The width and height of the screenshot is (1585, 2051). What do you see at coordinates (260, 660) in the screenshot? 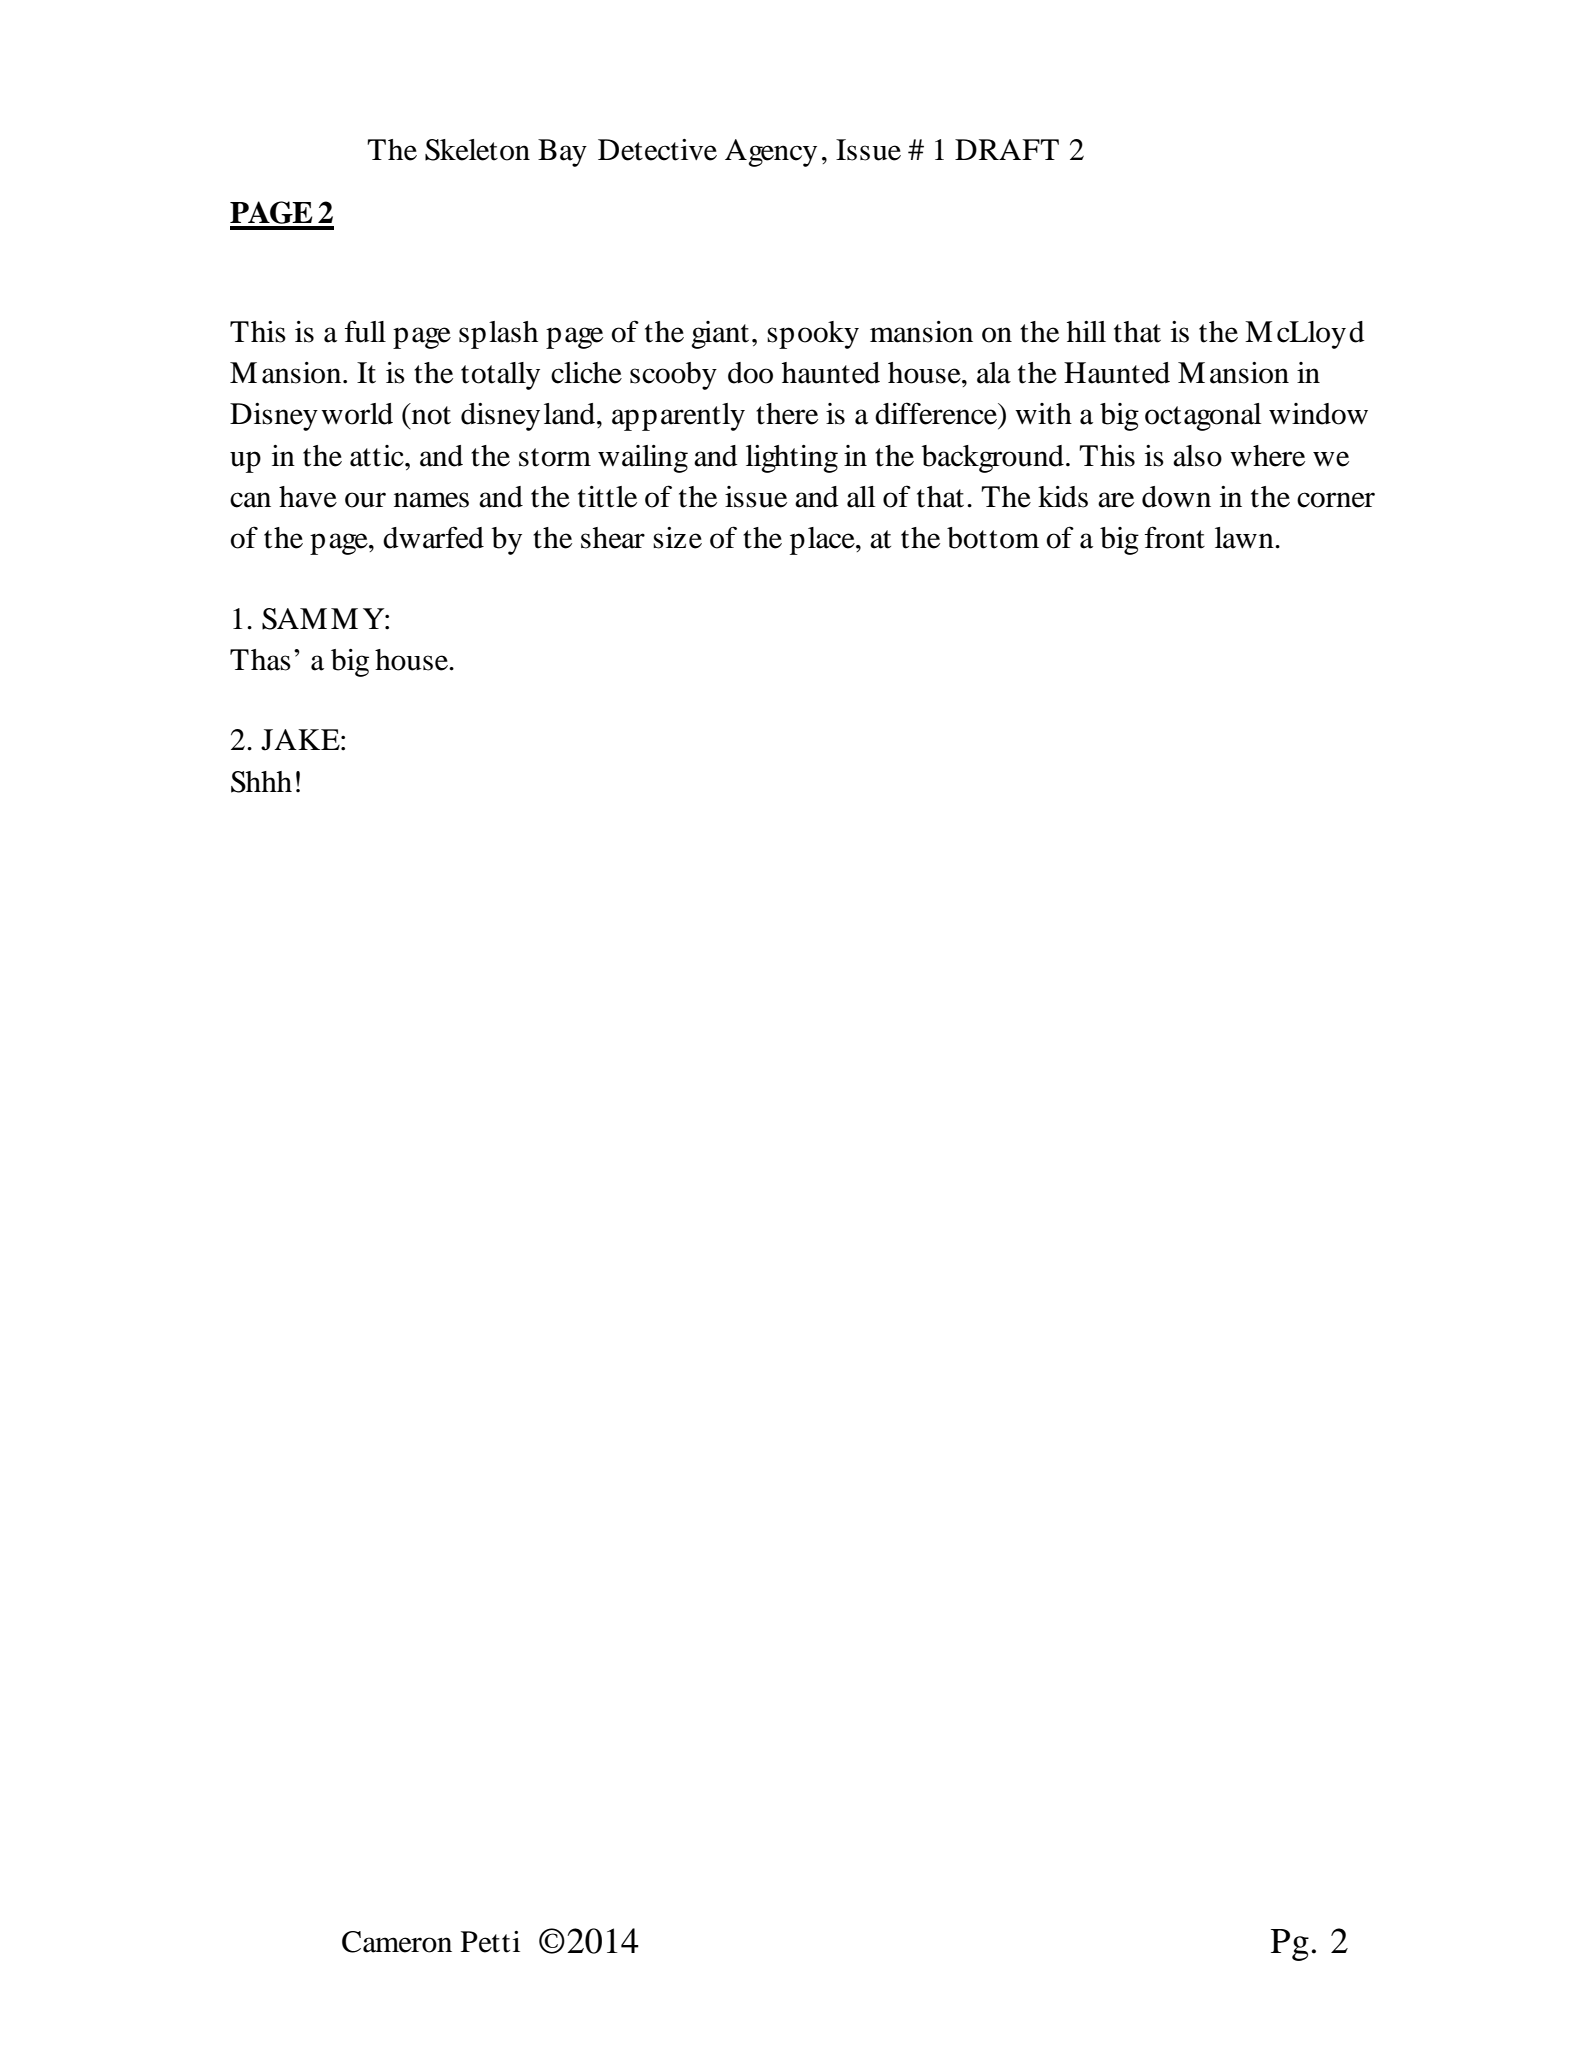
I see `Thas` at bounding box center [260, 660].
